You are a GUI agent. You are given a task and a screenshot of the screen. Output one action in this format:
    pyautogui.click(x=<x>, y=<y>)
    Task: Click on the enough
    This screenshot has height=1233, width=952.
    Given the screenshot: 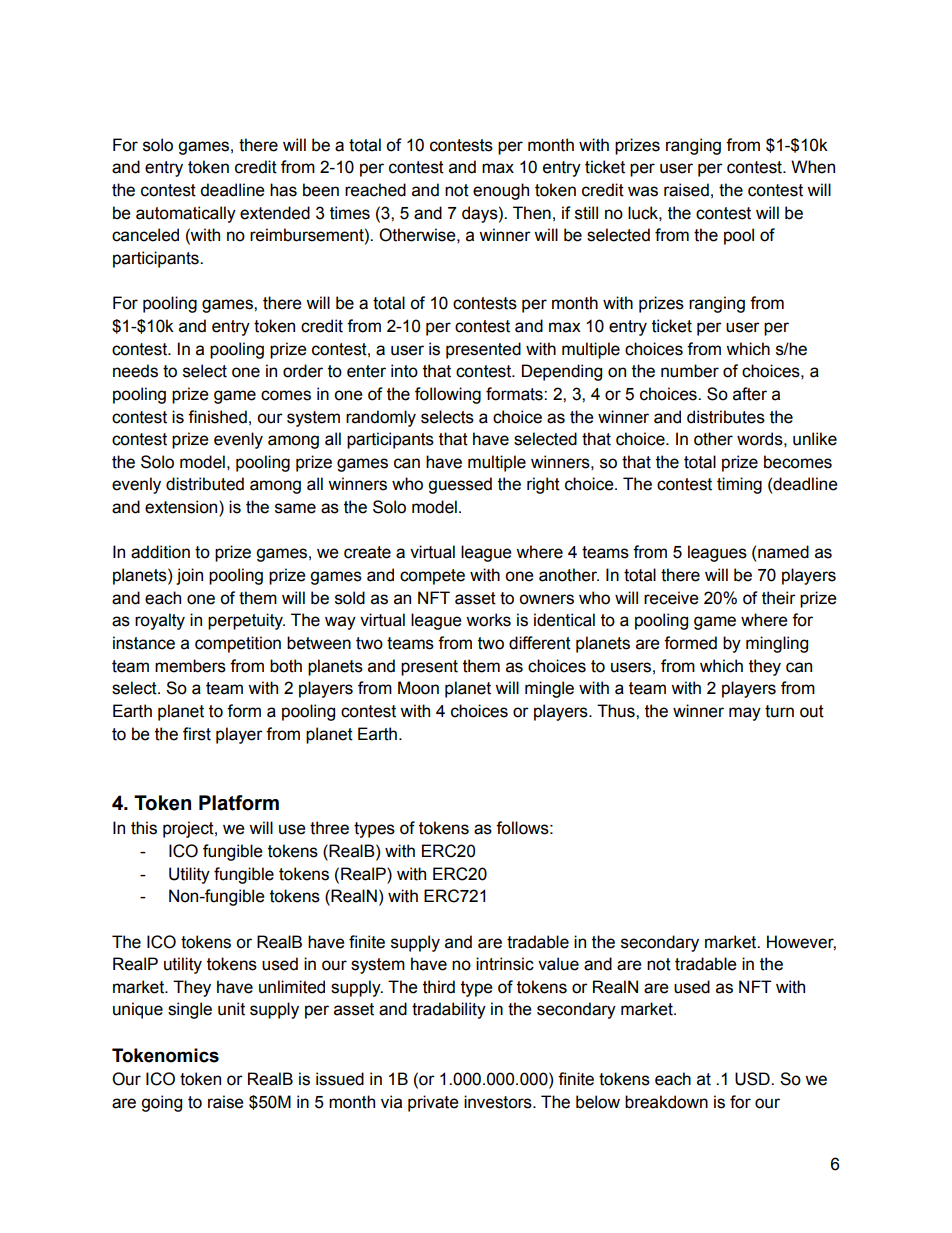 What is the action you would take?
    pyautogui.click(x=501, y=191)
